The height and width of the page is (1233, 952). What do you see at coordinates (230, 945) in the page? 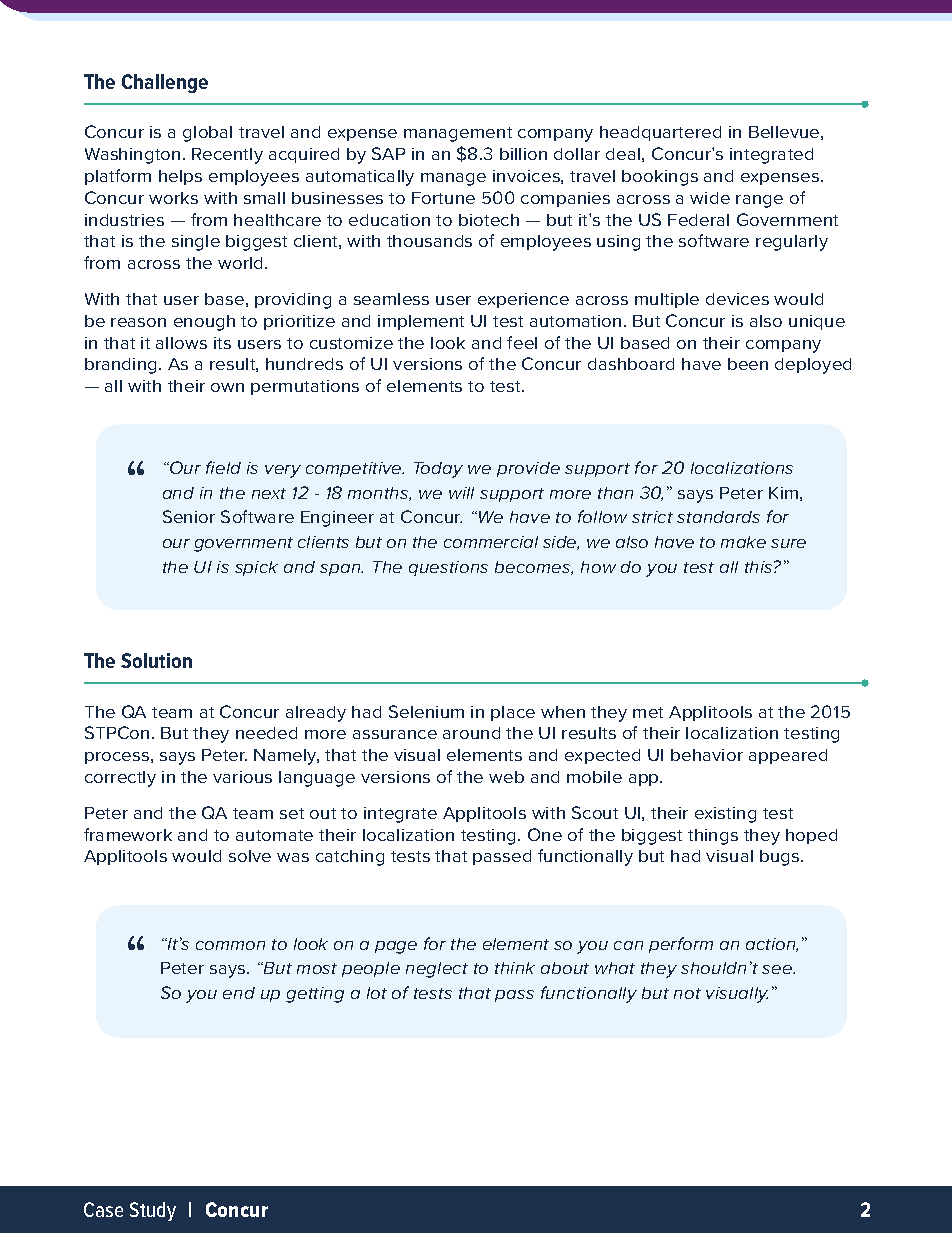
I see `common` at bounding box center [230, 945].
